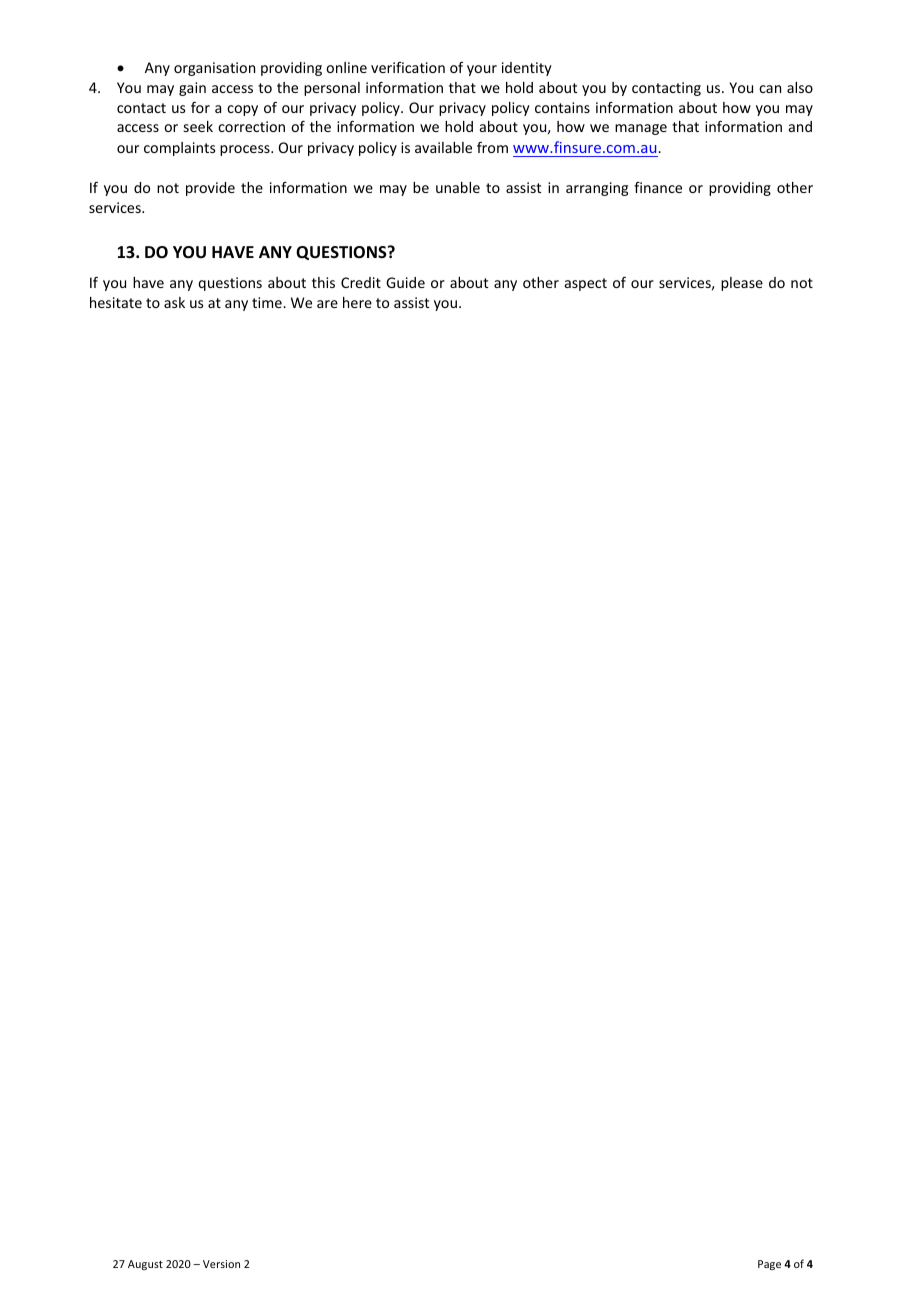  I want to click on Version, so click(221, 1264).
